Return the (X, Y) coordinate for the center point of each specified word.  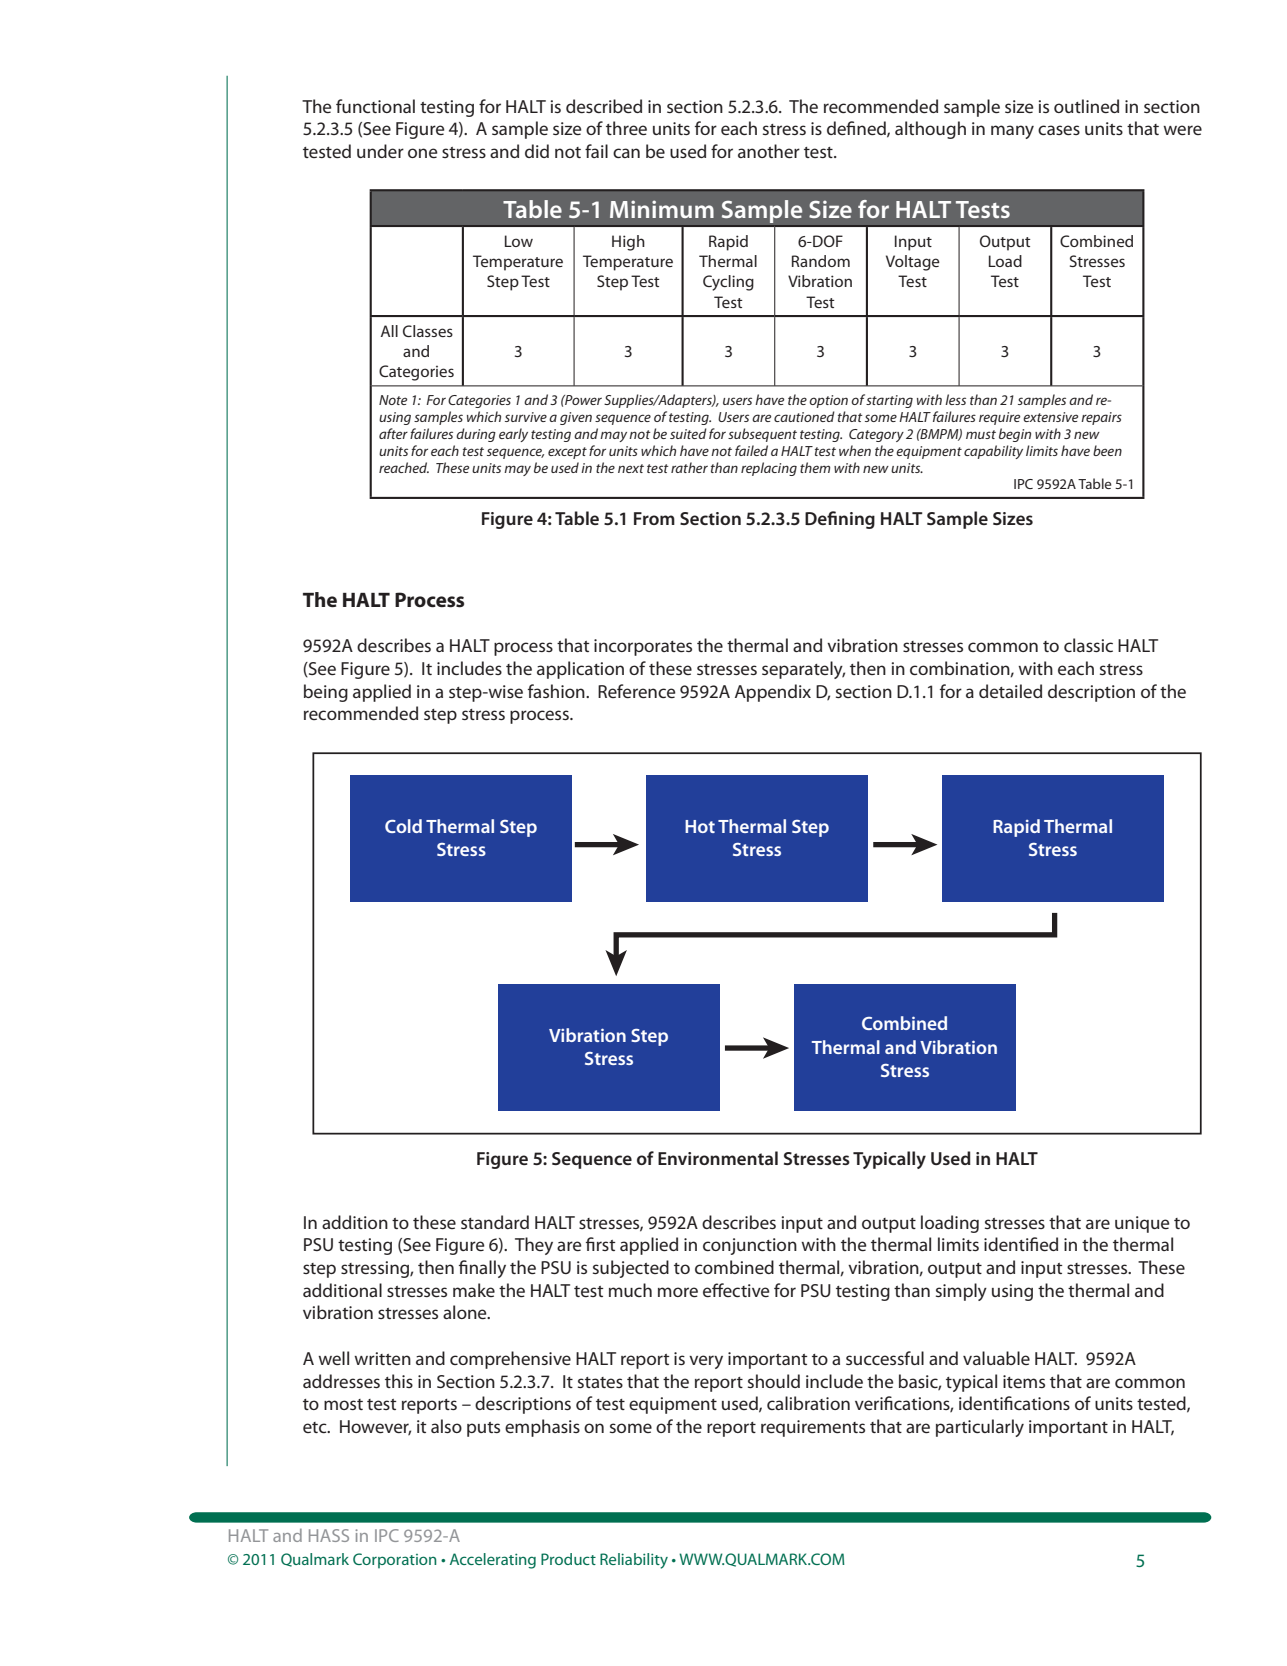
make (474, 1290)
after (393, 433)
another (769, 151)
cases (1059, 130)
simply (961, 1292)
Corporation (395, 1561)
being (326, 693)
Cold (403, 826)
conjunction (750, 1246)
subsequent (762, 435)
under (380, 151)
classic (1088, 645)
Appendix (773, 693)
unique (1142, 1224)
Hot (700, 826)
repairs (1101, 418)
